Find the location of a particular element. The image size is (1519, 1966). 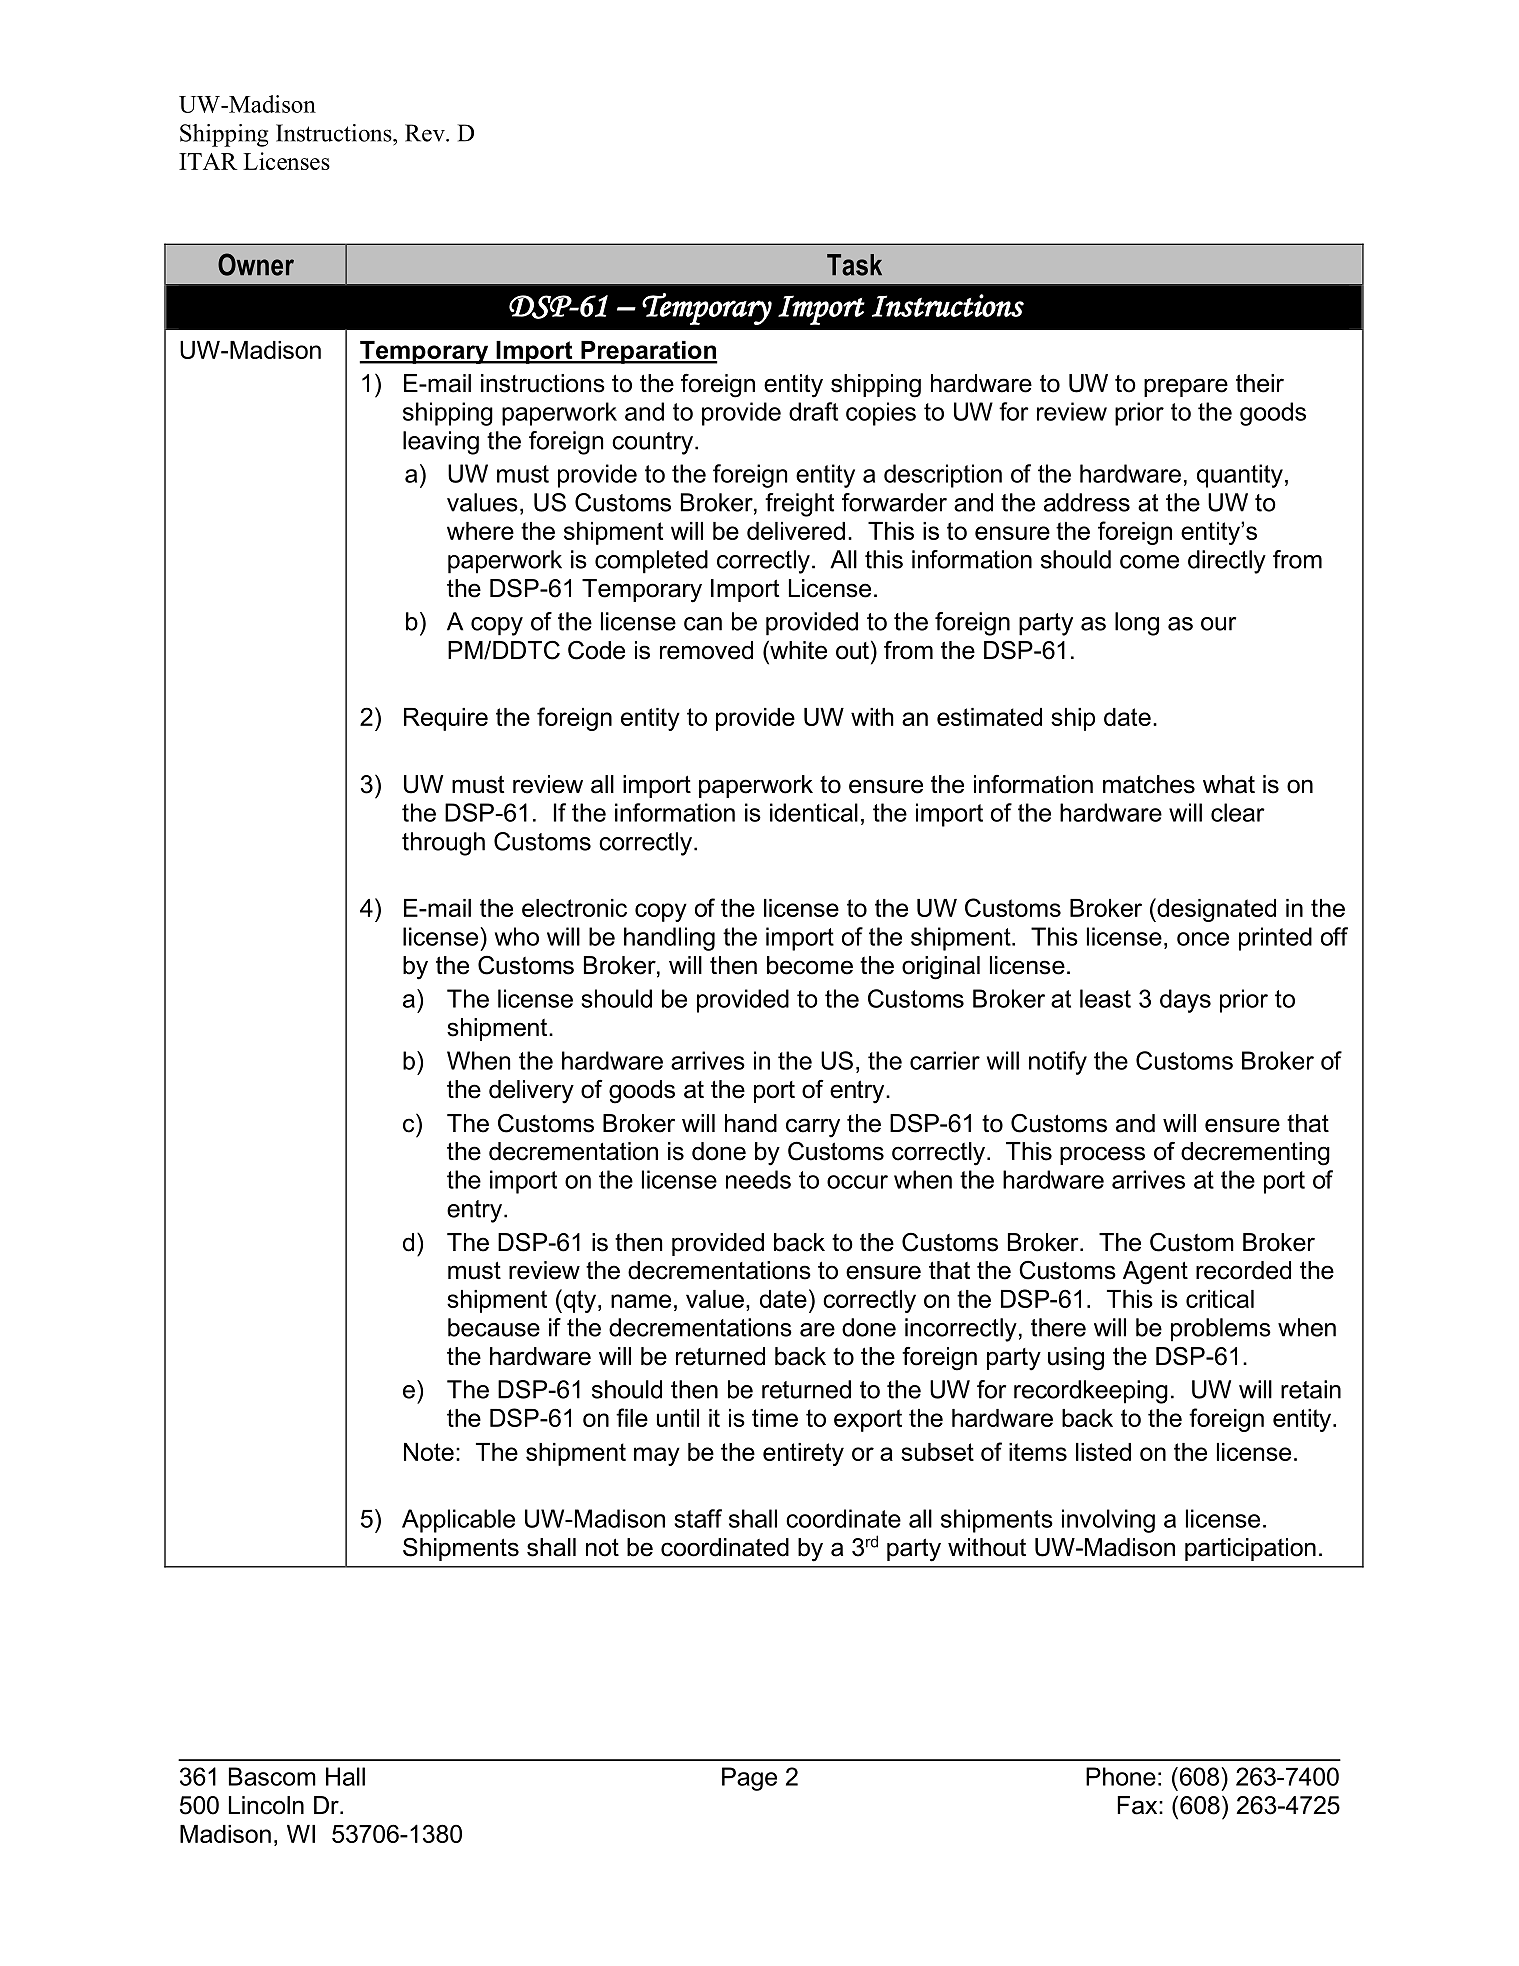

Bascom is located at coordinates (272, 1776).
